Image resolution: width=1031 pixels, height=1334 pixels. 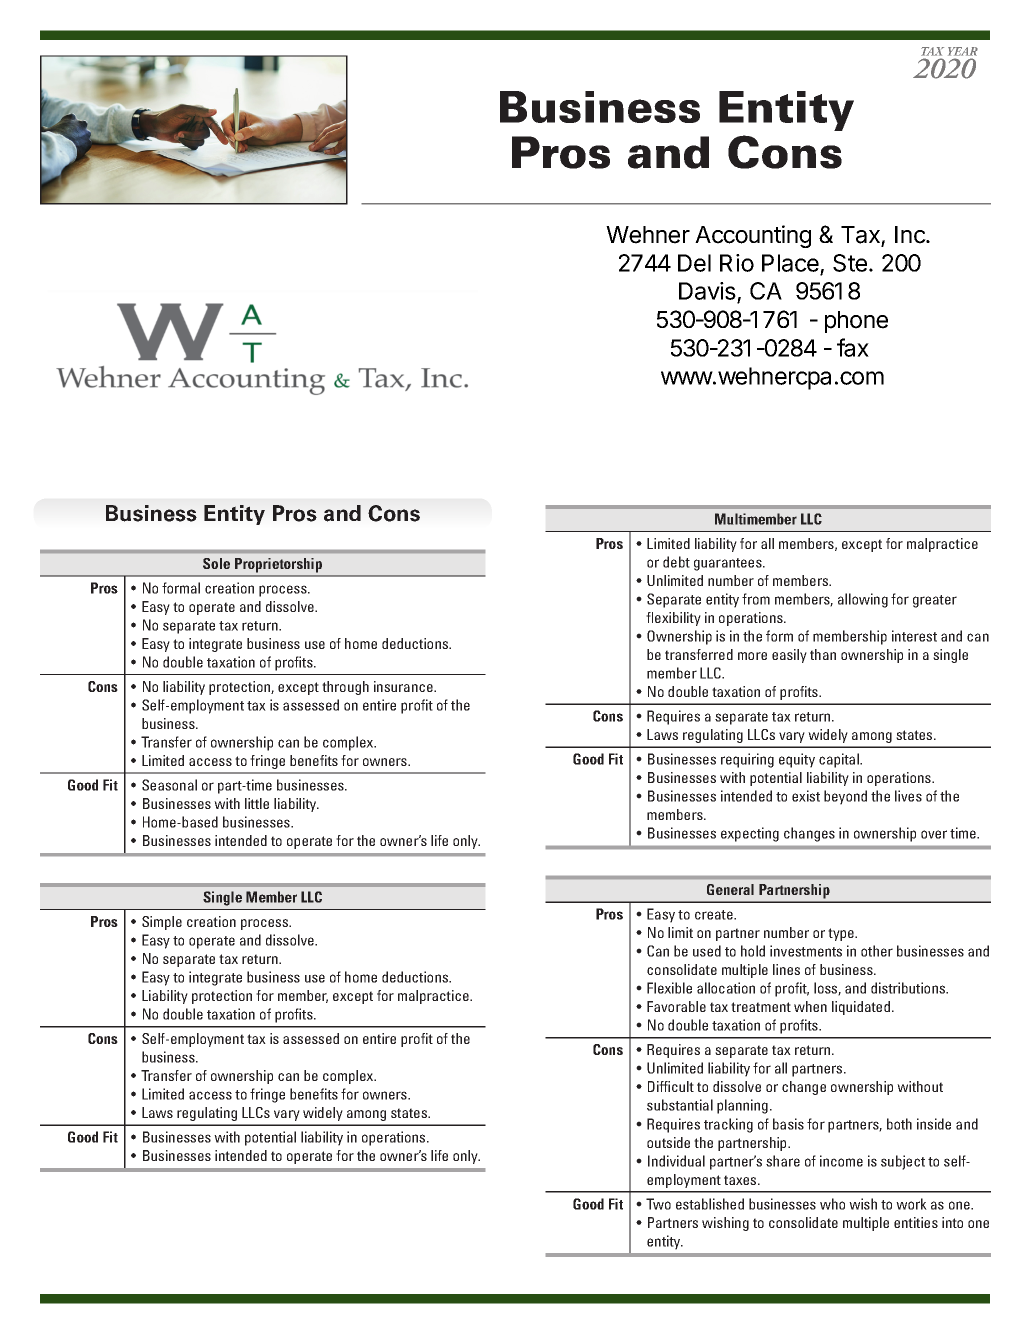 I want to click on Two, so click(x=658, y=1204).
